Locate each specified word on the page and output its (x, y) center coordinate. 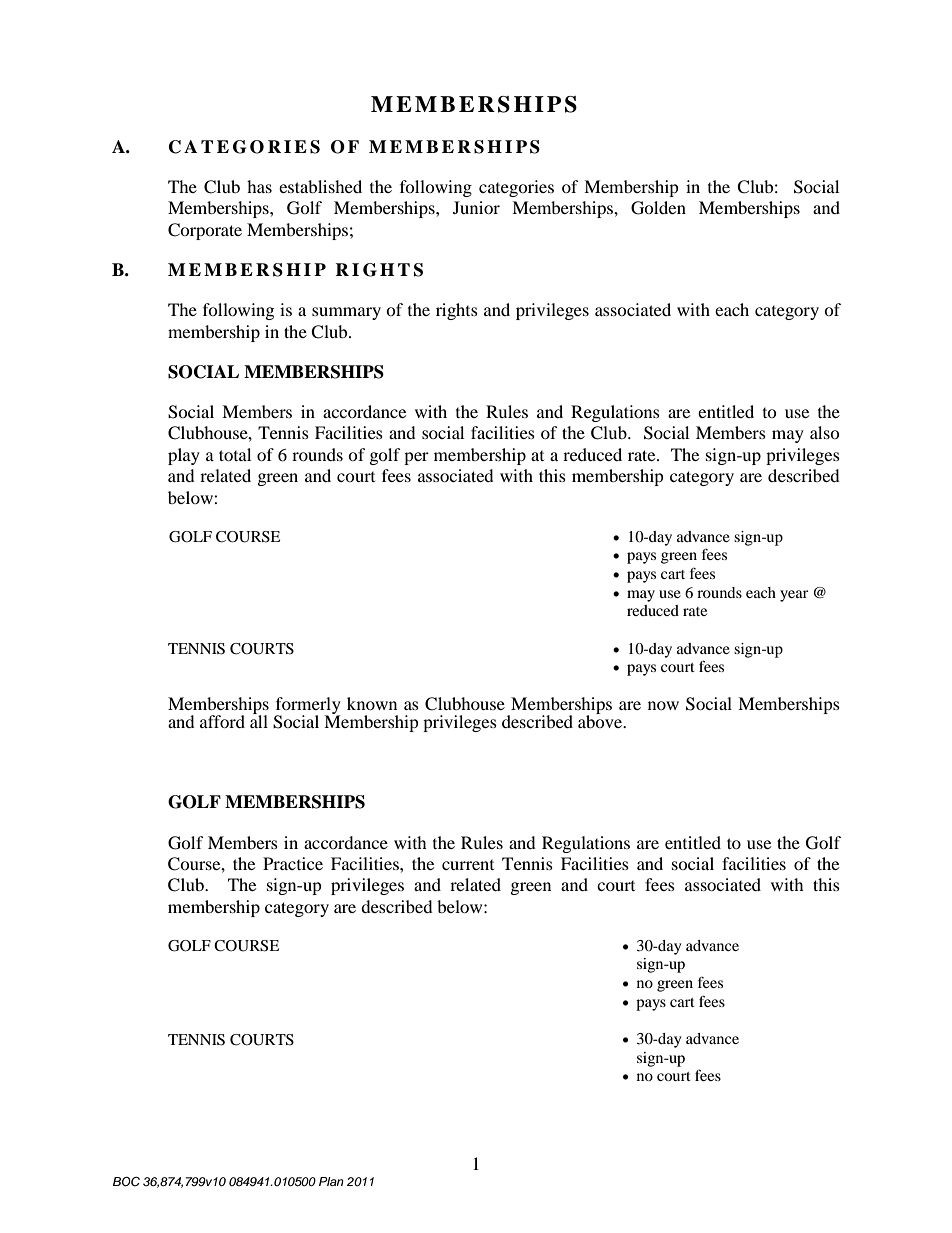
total (235, 454)
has (259, 186)
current (468, 865)
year (794, 596)
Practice (293, 863)
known (372, 703)
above (601, 720)
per (416, 458)
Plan (331, 1181)
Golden (658, 208)
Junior (476, 207)
